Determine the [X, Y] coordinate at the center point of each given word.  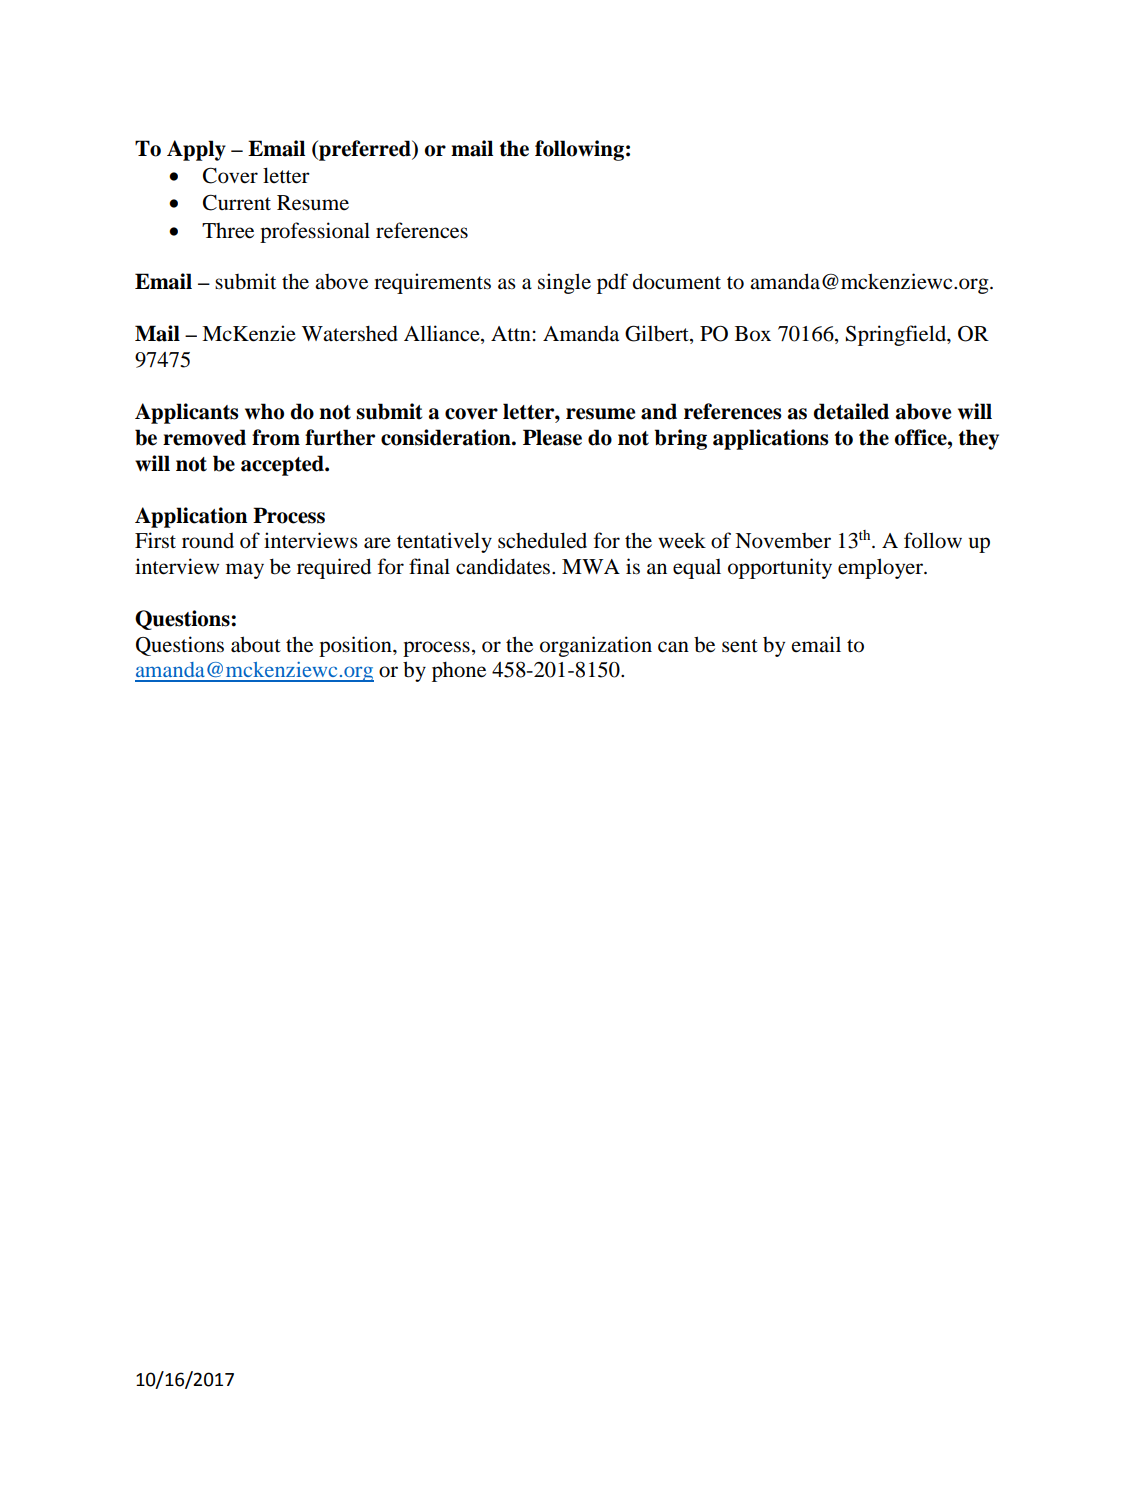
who [264, 411]
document [677, 281]
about [256, 644]
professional [315, 232]
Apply [196, 150]
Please [552, 437]
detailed [851, 411]
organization [596, 646]
